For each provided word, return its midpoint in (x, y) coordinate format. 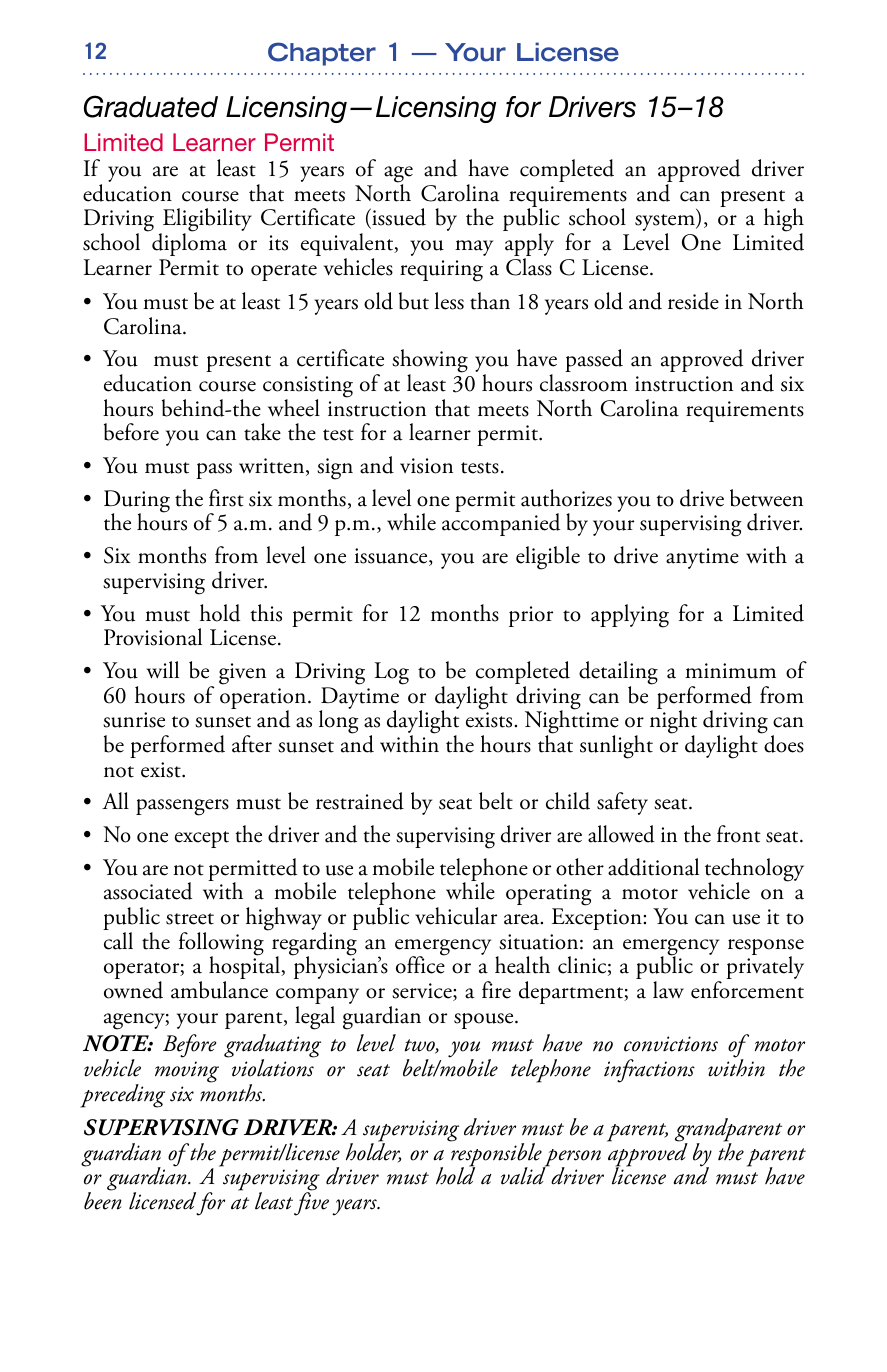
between (766, 498)
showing (430, 362)
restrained (360, 801)
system (666, 224)
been (103, 1200)
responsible (497, 1155)
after (252, 744)
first (226, 498)
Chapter (322, 54)
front (739, 834)
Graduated (151, 106)
